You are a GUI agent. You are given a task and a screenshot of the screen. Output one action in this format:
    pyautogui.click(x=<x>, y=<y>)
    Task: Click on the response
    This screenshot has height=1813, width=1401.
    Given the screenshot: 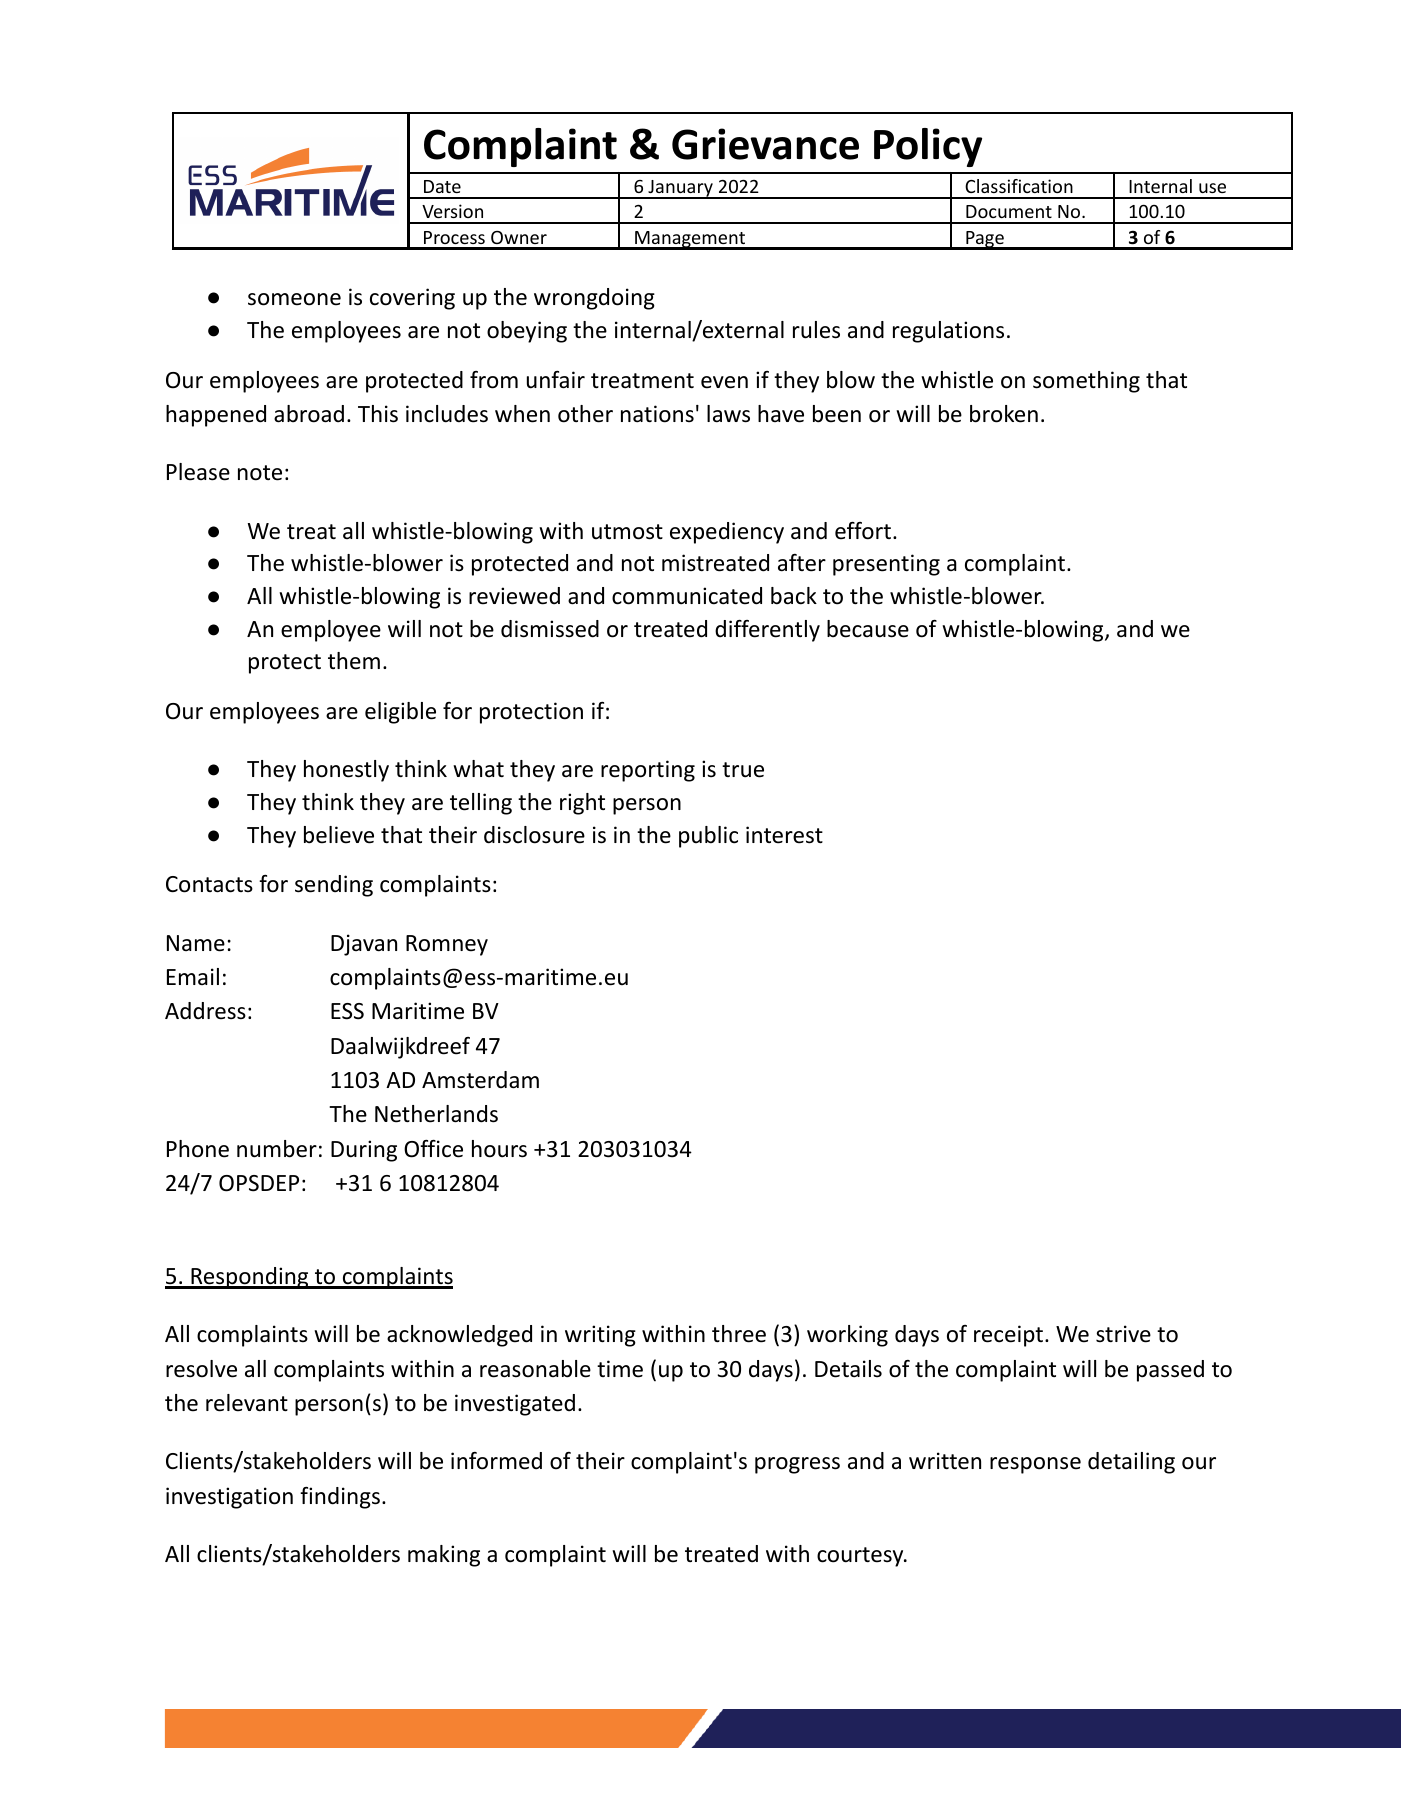 What is the action you would take?
    pyautogui.click(x=1035, y=1465)
